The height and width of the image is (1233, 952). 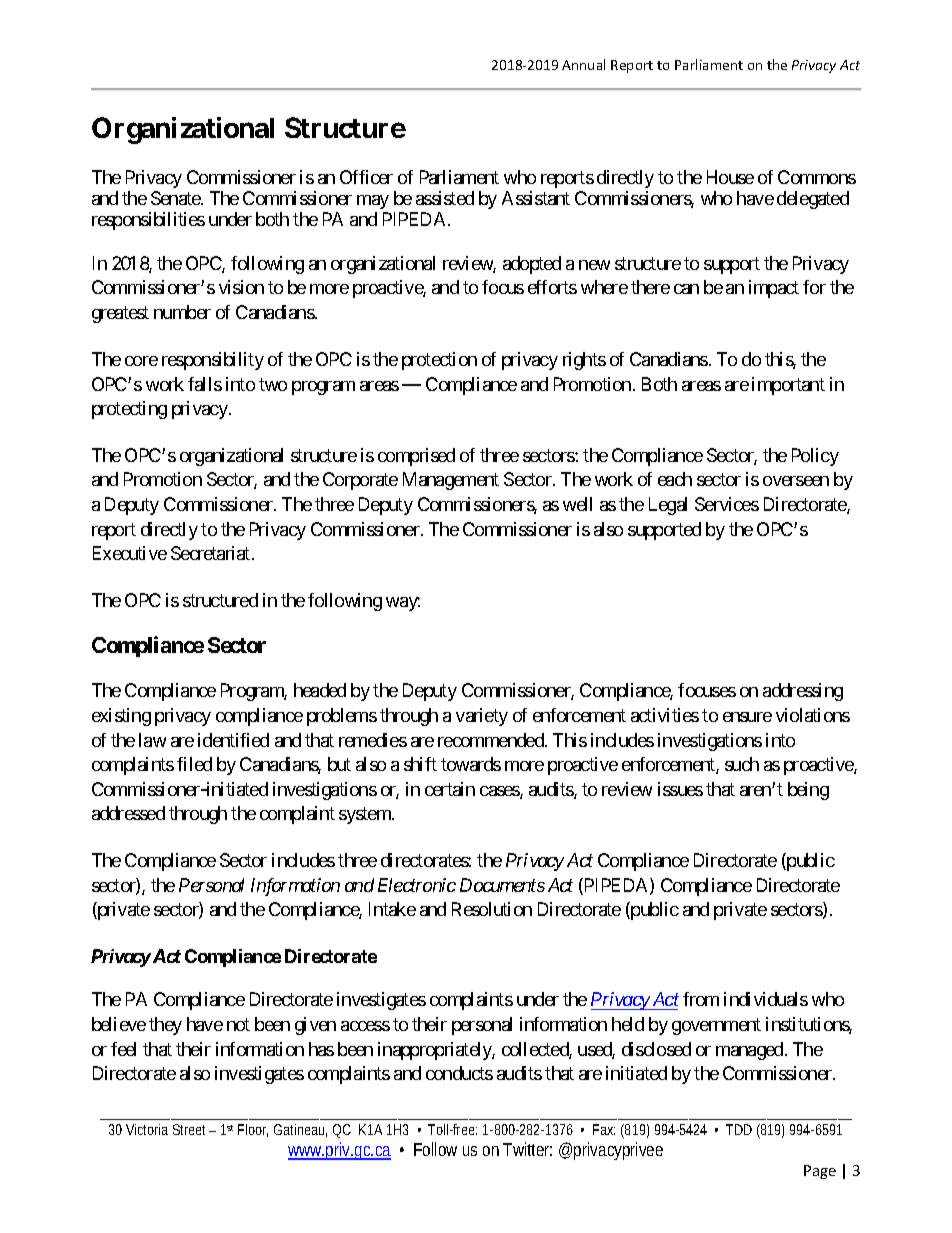 I want to click on important, so click(x=788, y=386).
